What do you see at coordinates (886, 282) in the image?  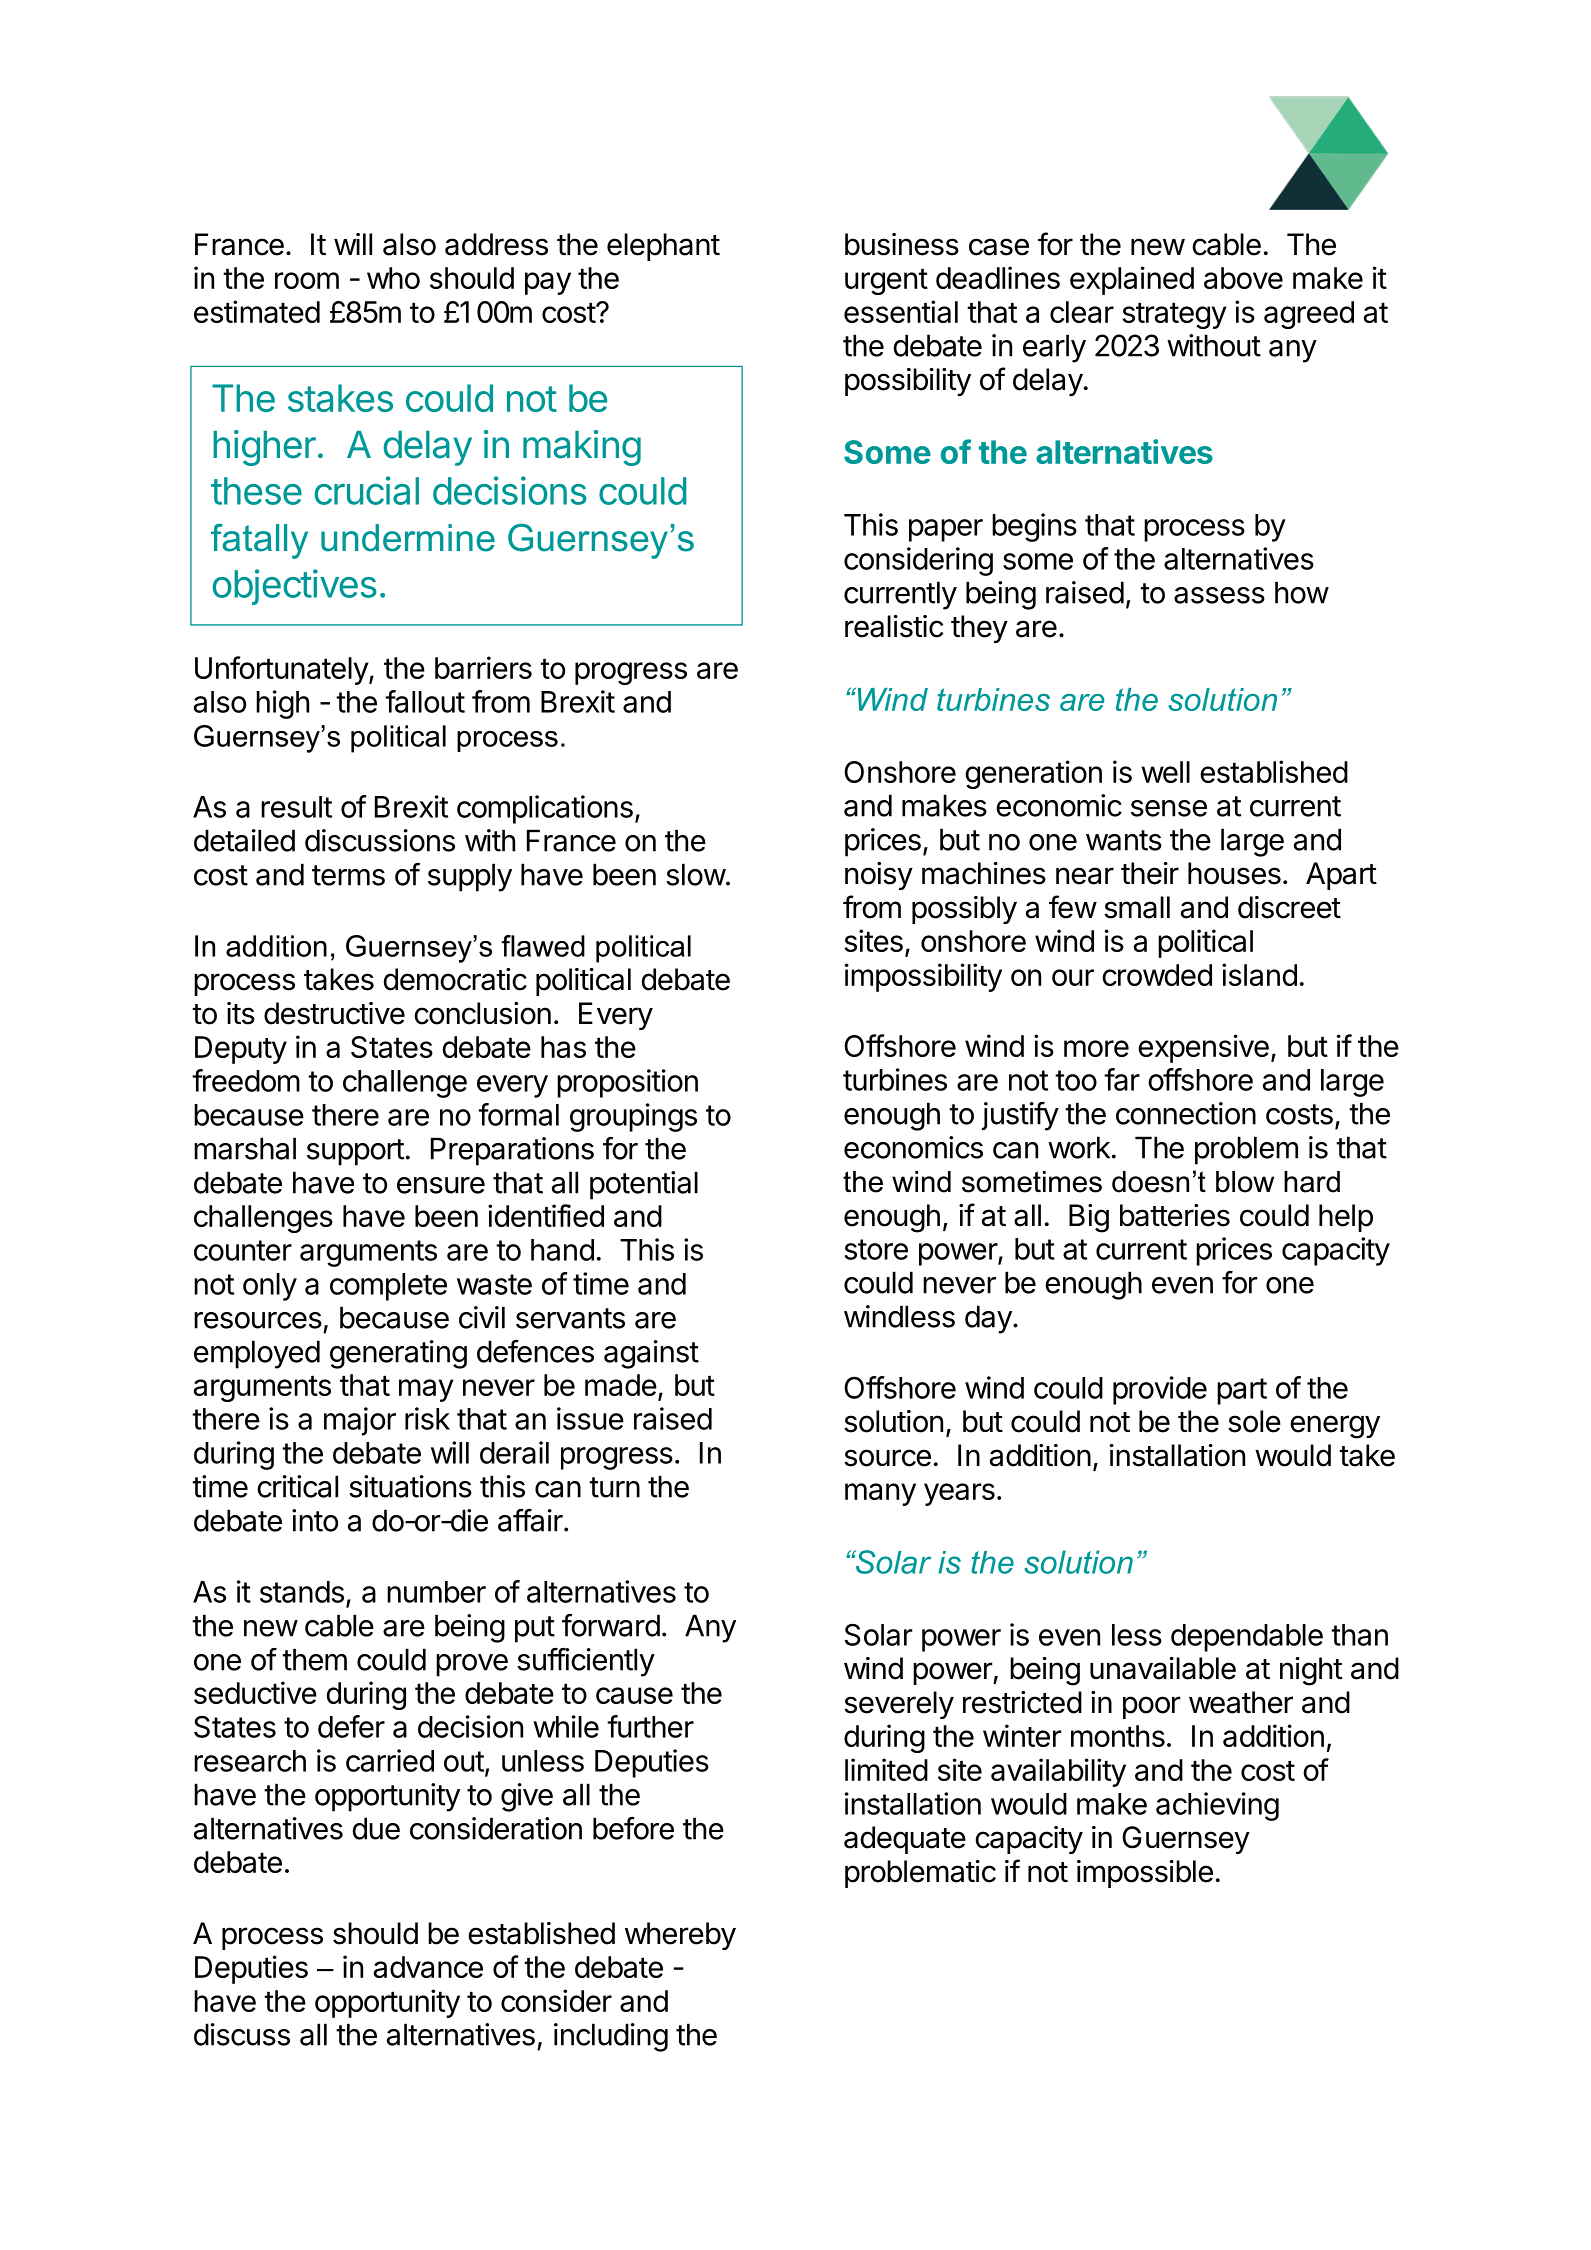 I see `urgent` at bounding box center [886, 282].
